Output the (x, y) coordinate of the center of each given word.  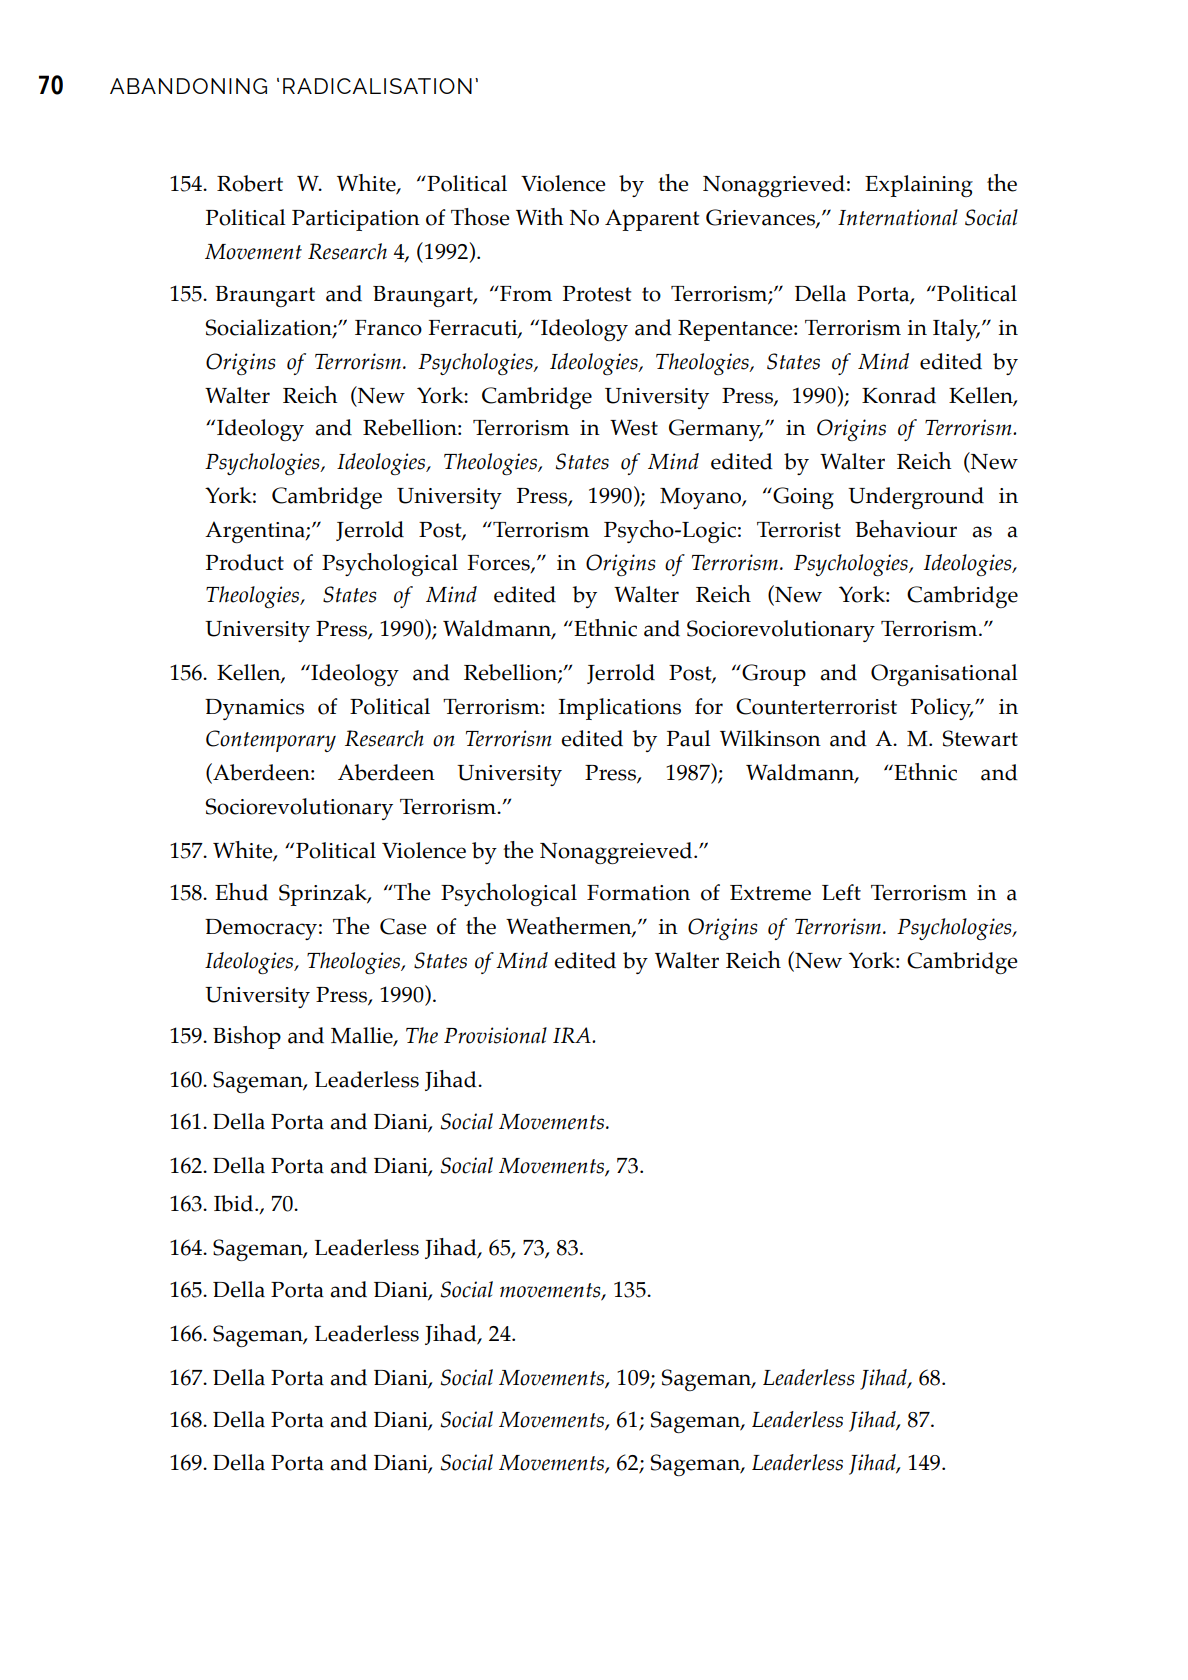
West (634, 427)
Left (841, 892)
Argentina (256, 532)
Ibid (235, 1203)
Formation (638, 893)
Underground (916, 498)
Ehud (241, 892)
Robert (250, 183)
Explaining (919, 186)
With (540, 216)
